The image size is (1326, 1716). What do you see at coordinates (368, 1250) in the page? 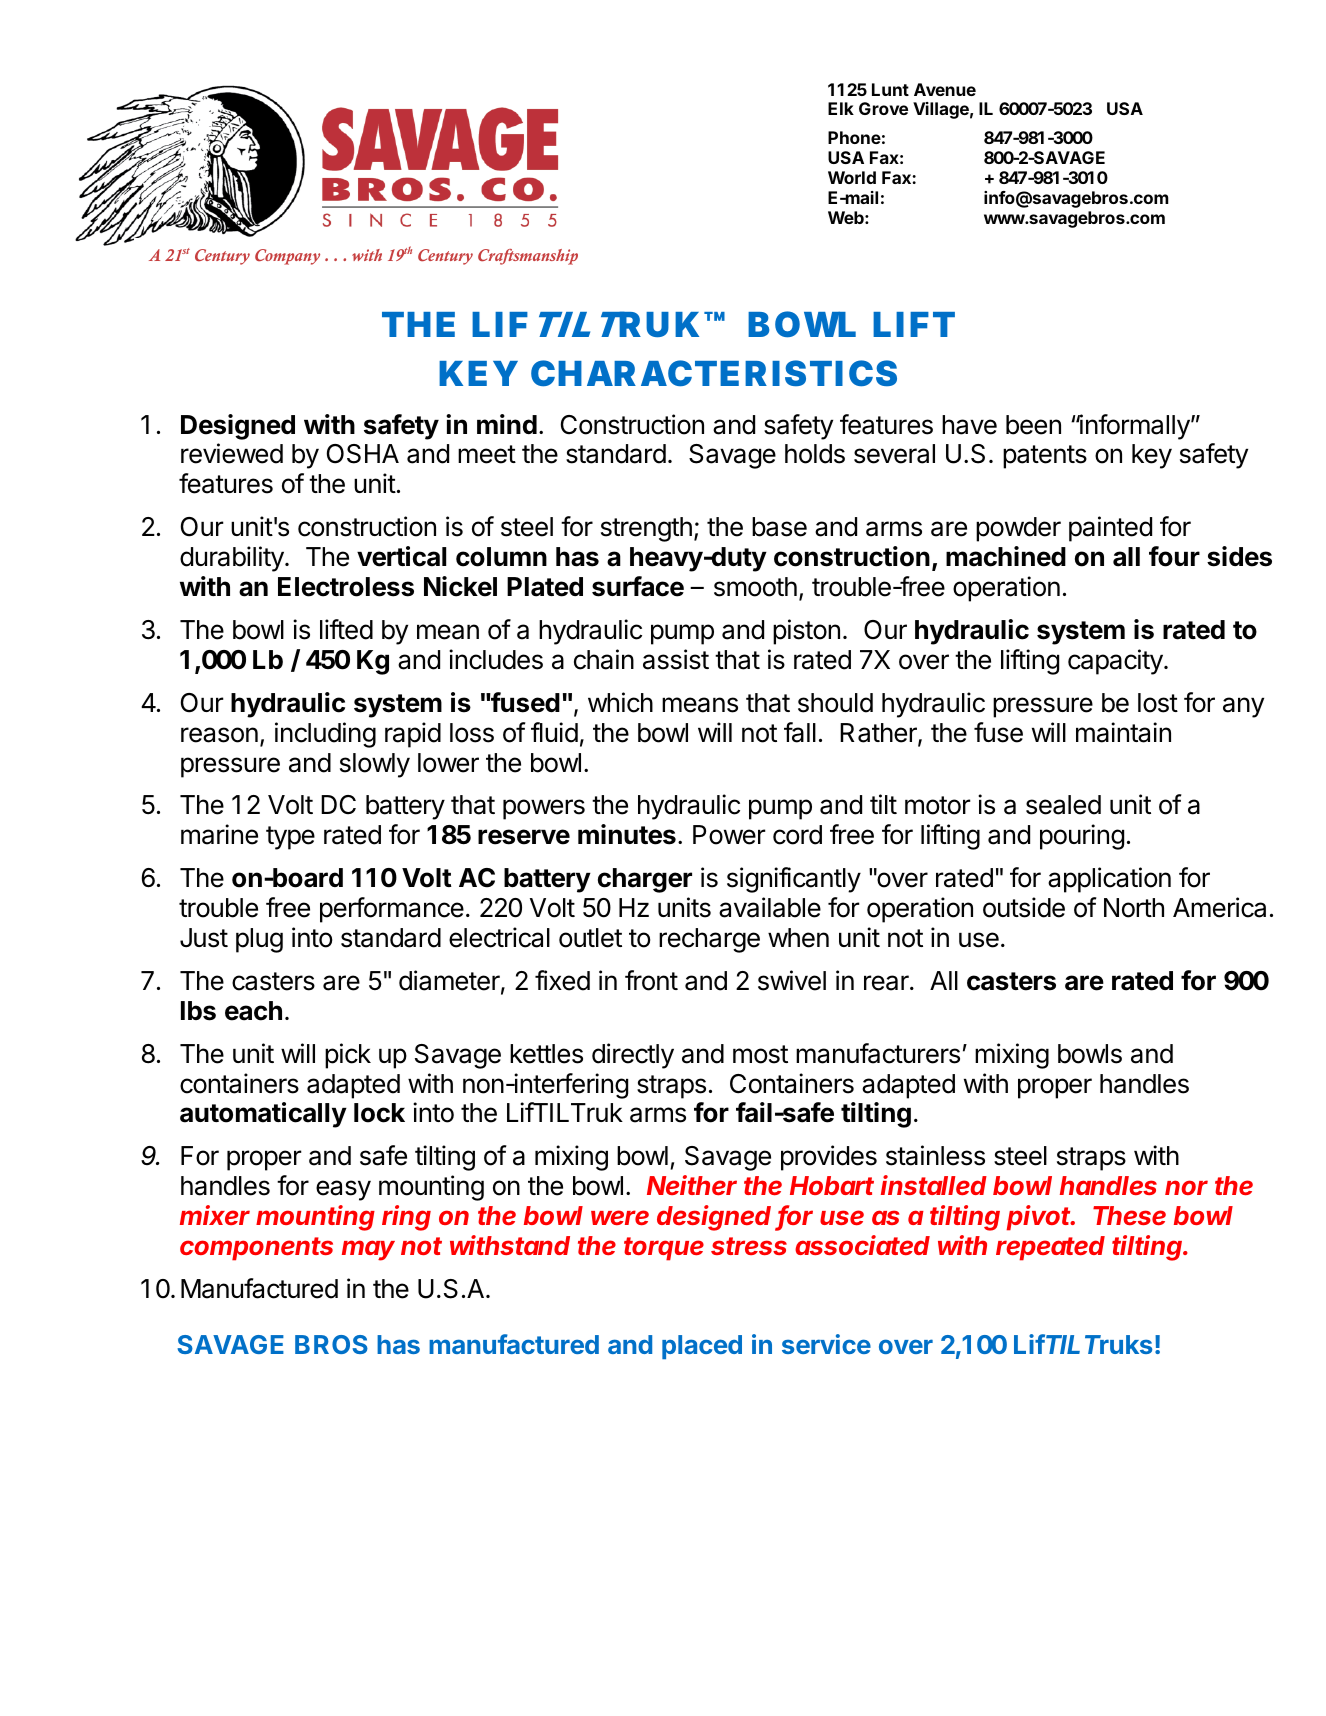
I see `may` at bounding box center [368, 1250].
